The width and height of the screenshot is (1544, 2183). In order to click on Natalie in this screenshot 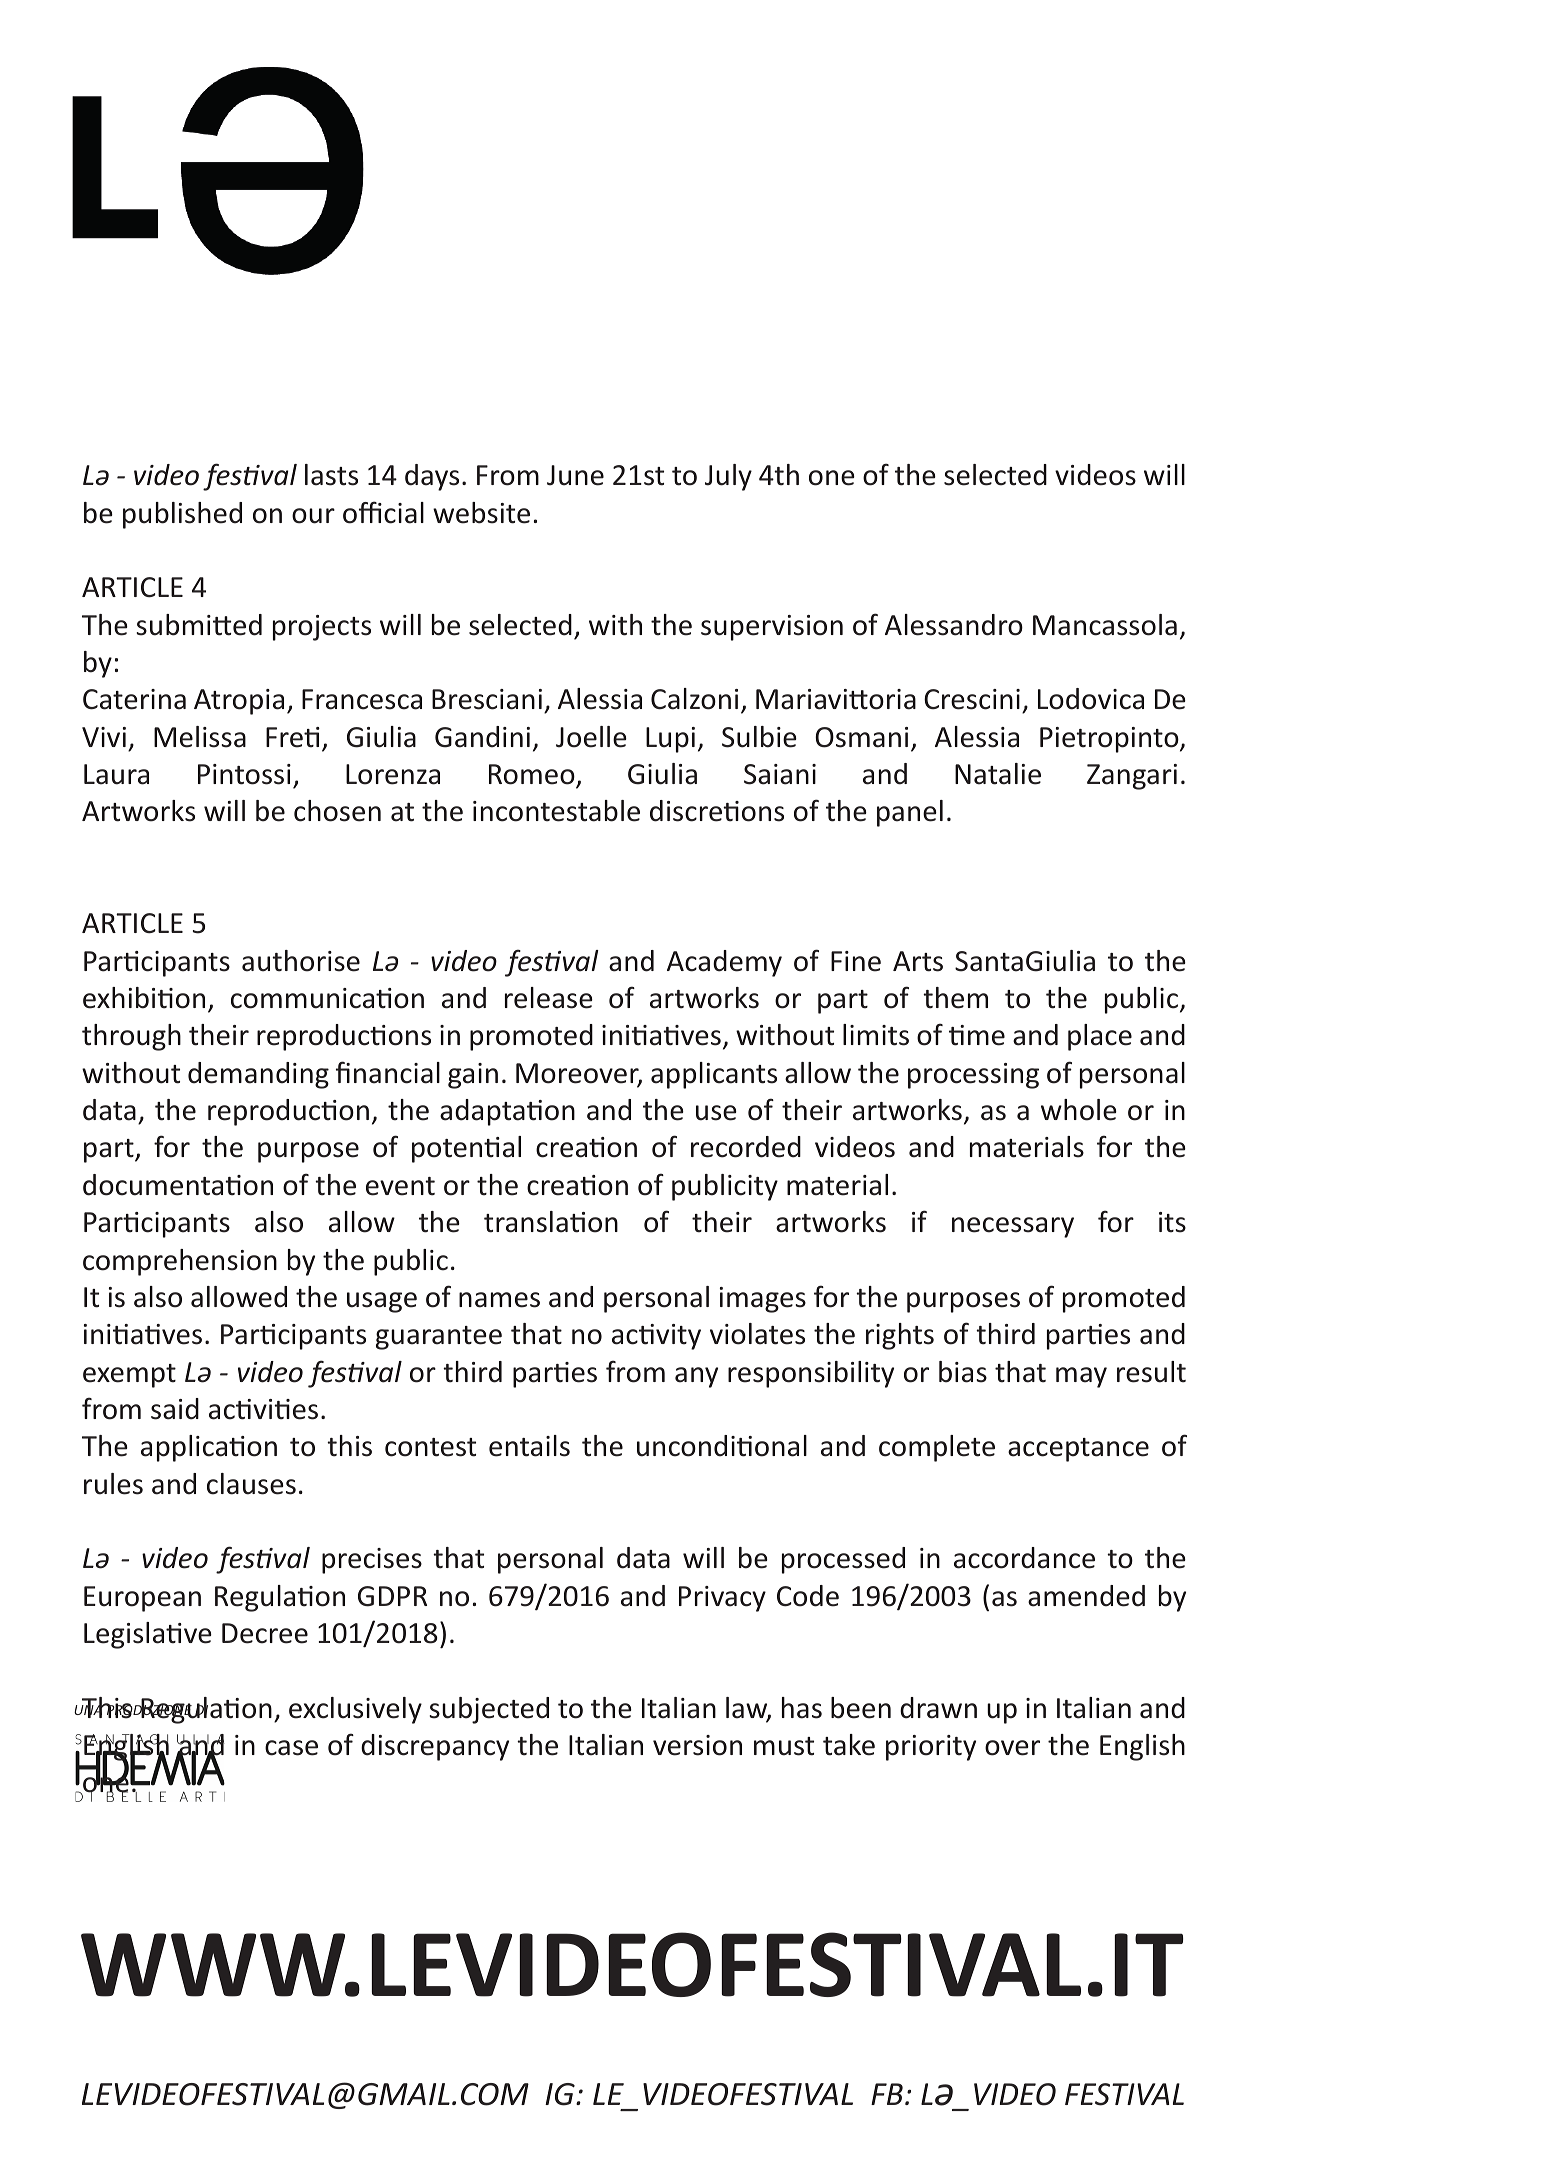, I will do `click(998, 774)`.
